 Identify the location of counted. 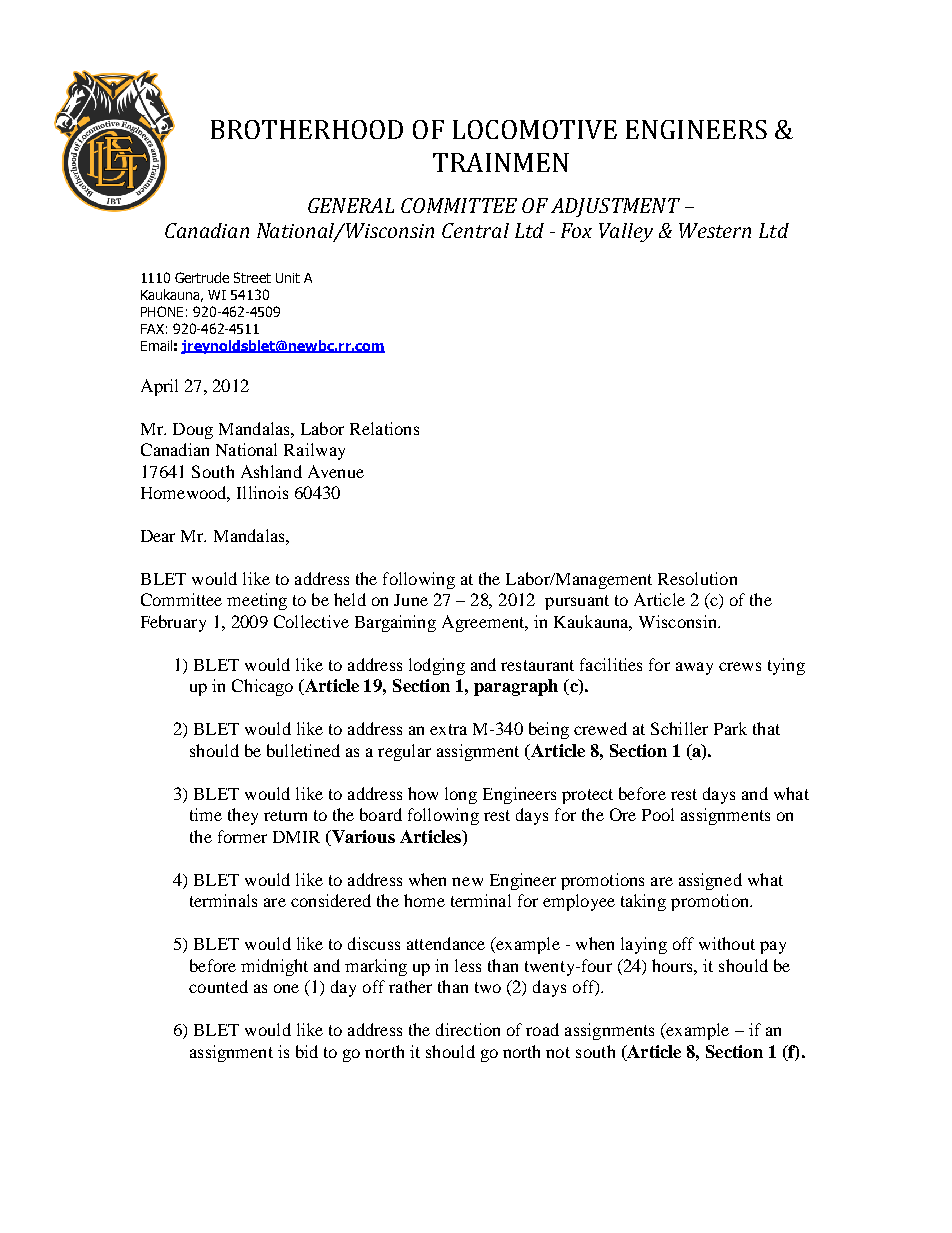
(218, 986).
